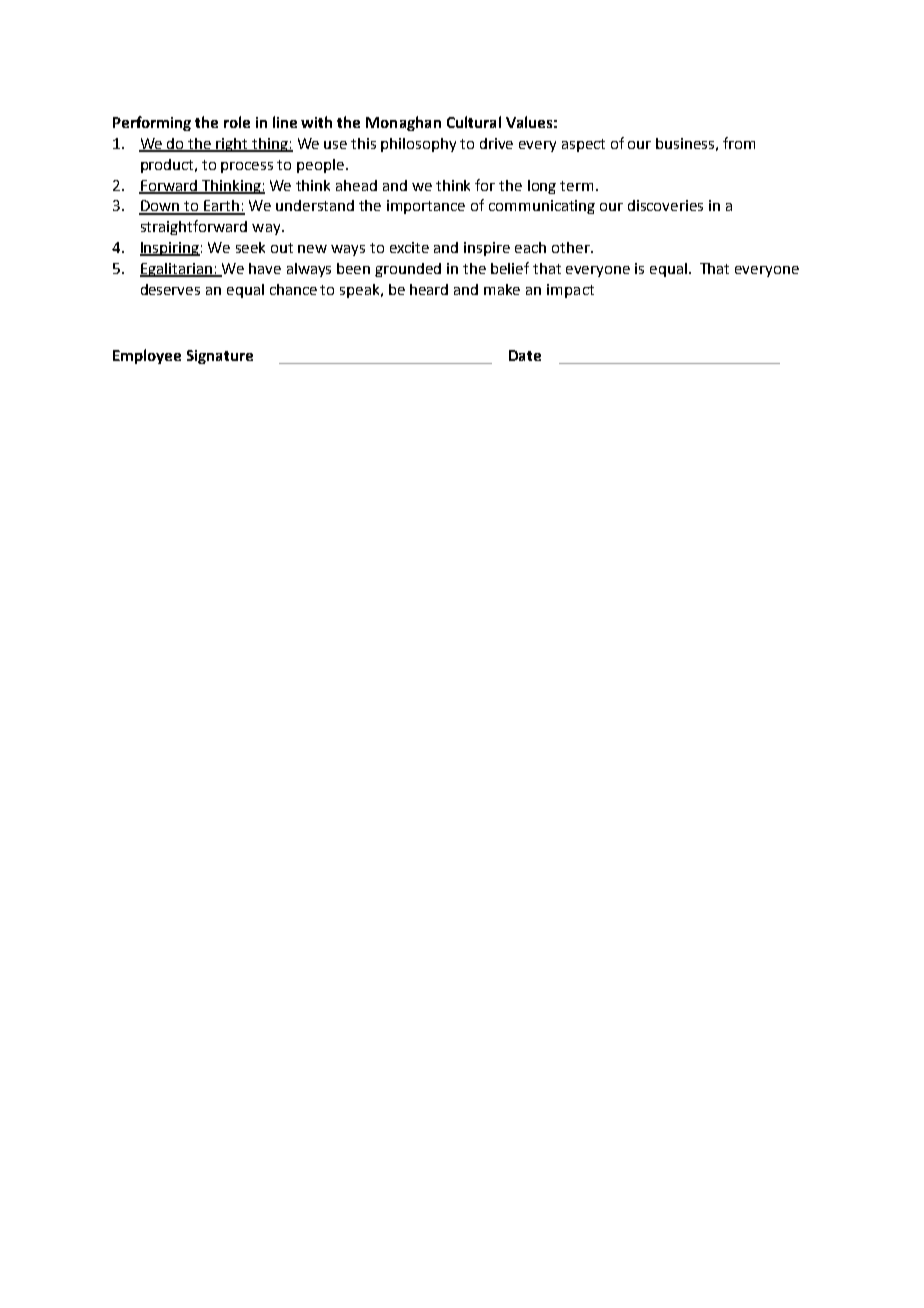 The width and height of the image is (924, 1308). Describe the element at coordinates (426, 207) in the image. I see `importance` at that location.
